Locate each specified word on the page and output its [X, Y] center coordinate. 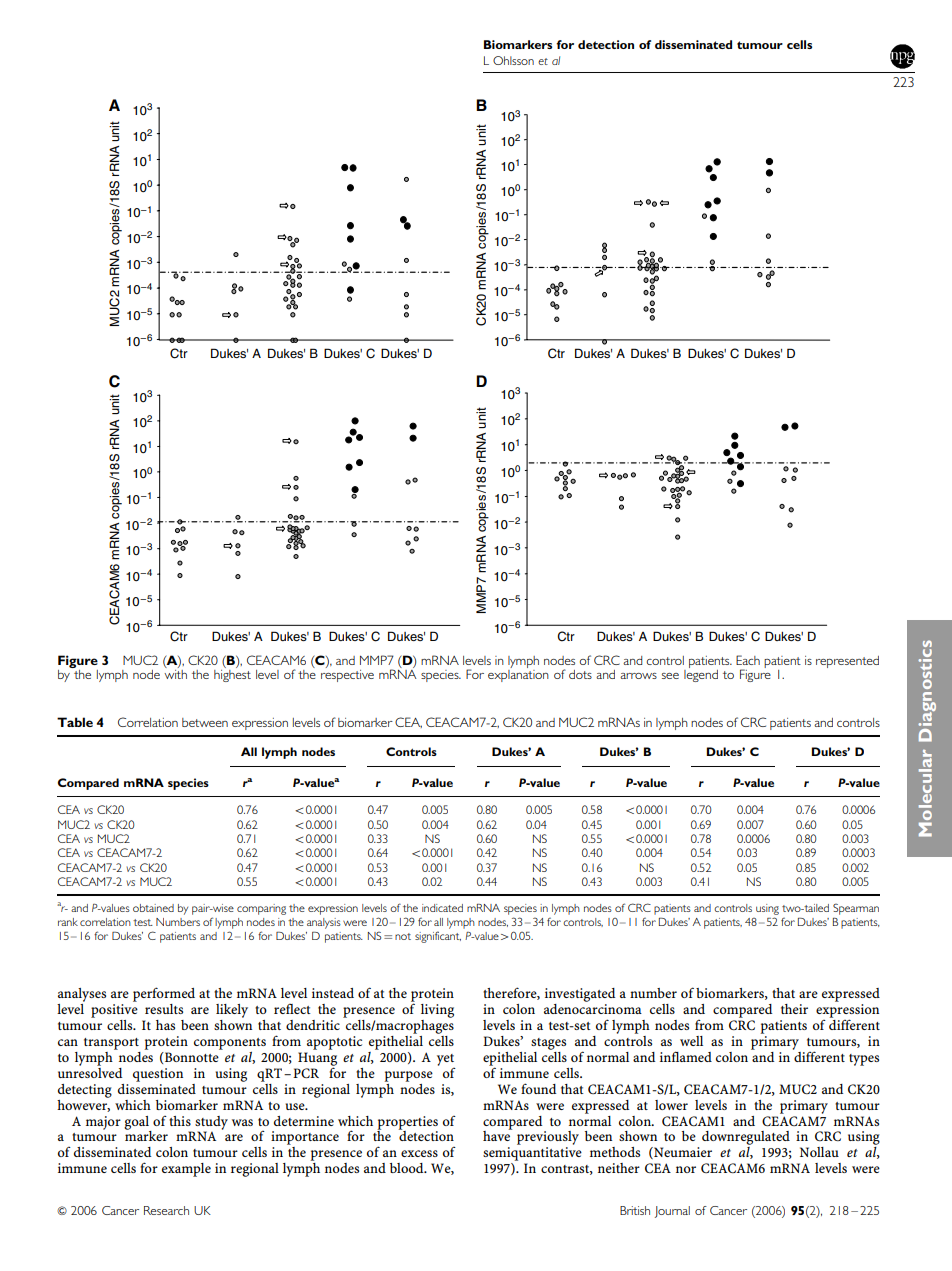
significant [438, 937]
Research [166, 1210]
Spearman [856, 909]
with [175, 673]
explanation [518, 674]
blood [408, 1168]
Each [748, 660]
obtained [153, 908]
